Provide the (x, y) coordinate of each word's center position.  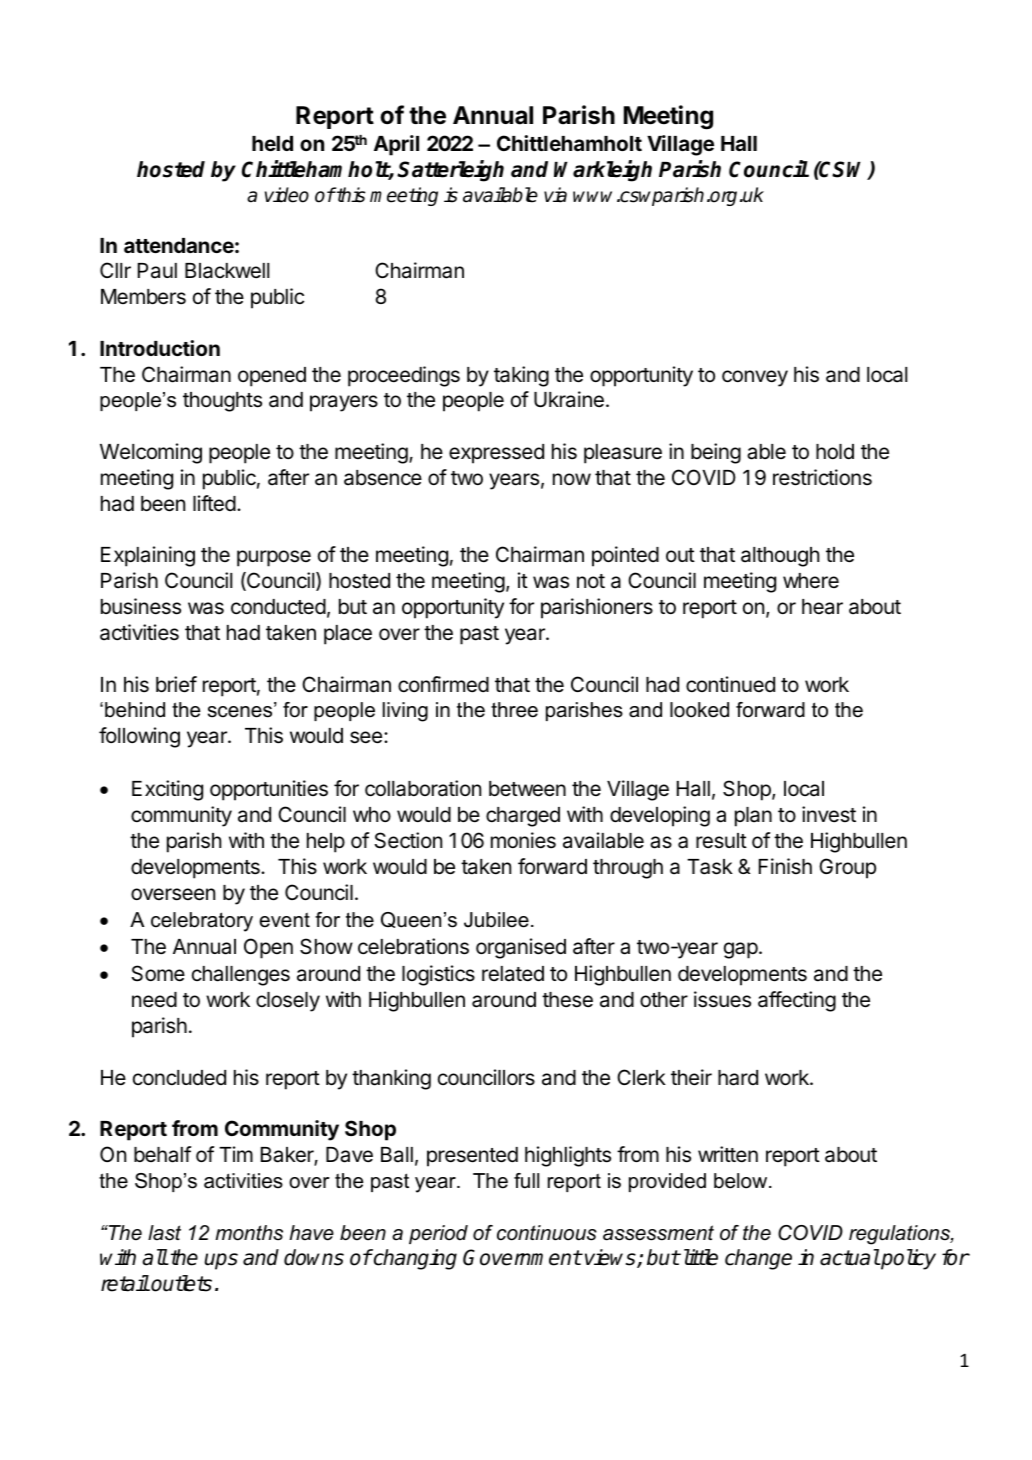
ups (221, 1261)
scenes (241, 711)
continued (730, 684)
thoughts (222, 402)
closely (288, 1002)
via (555, 195)
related (513, 974)
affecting (797, 1001)
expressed (496, 454)
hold (835, 452)
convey (755, 378)
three (514, 710)
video (287, 195)
